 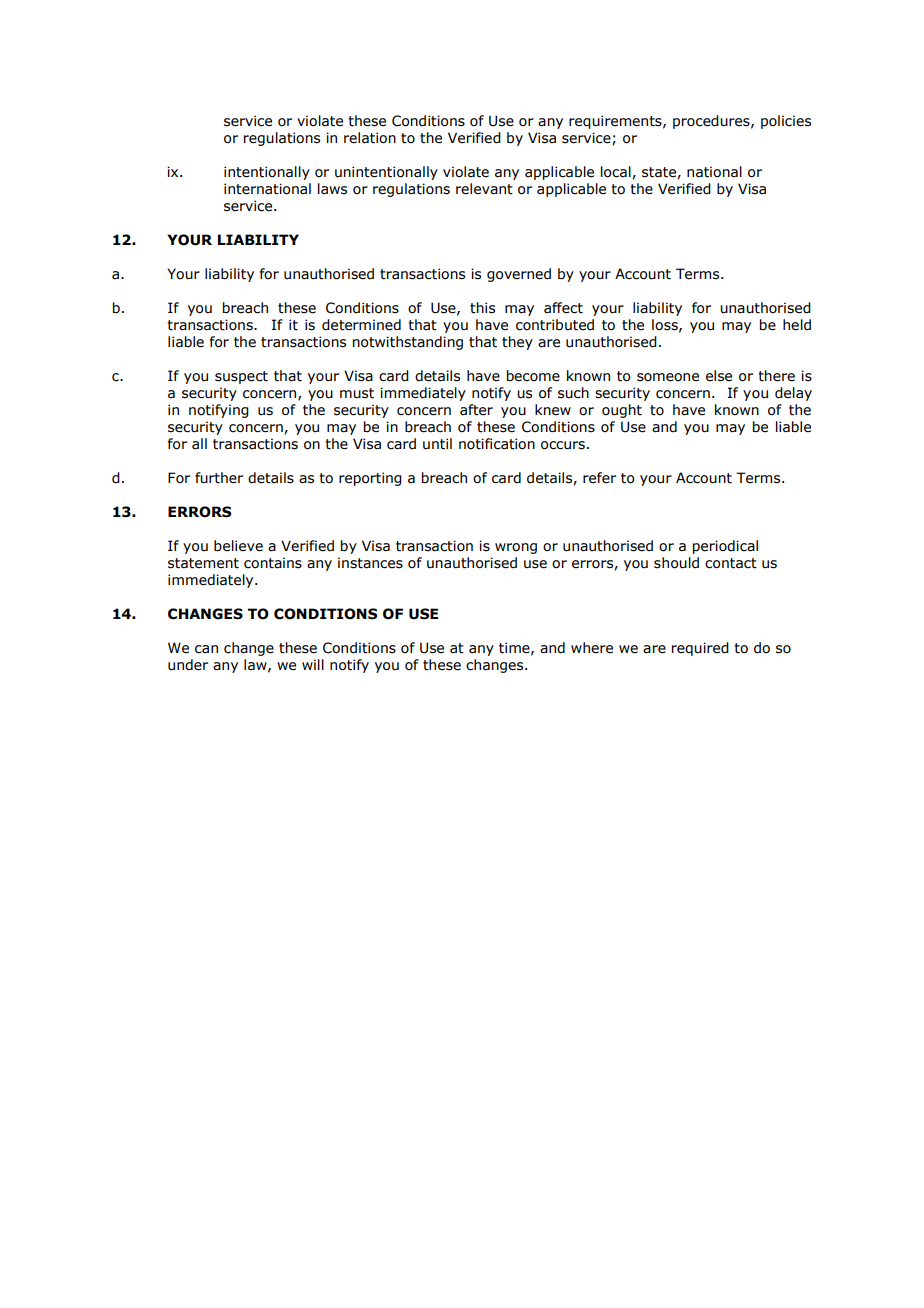 I want to click on refer, so click(x=599, y=478).
